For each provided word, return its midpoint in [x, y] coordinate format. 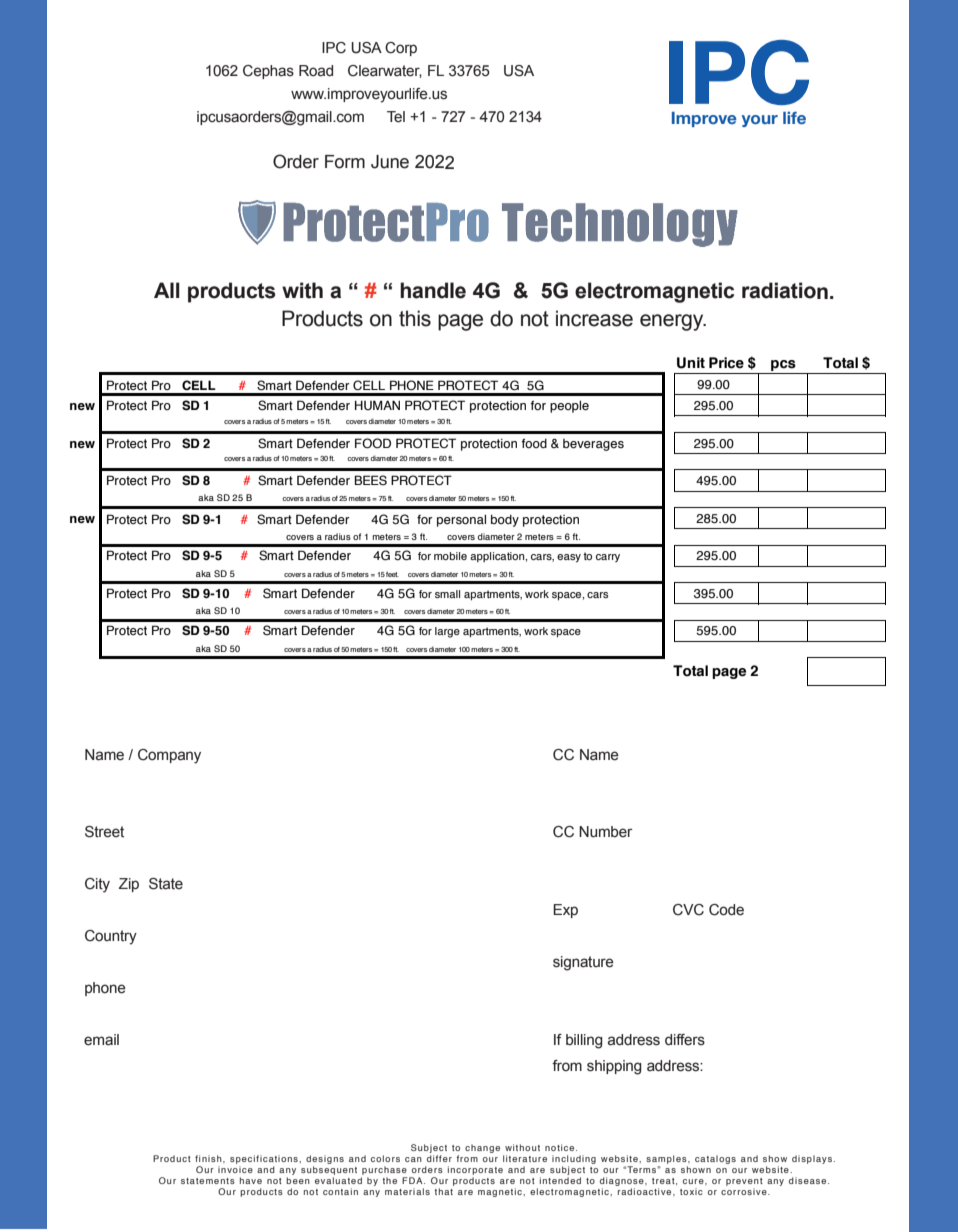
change [482, 1148]
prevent [744, 1183]
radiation [785, 290]
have [251, 1180]
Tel [396, 117]
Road [316, 71]
